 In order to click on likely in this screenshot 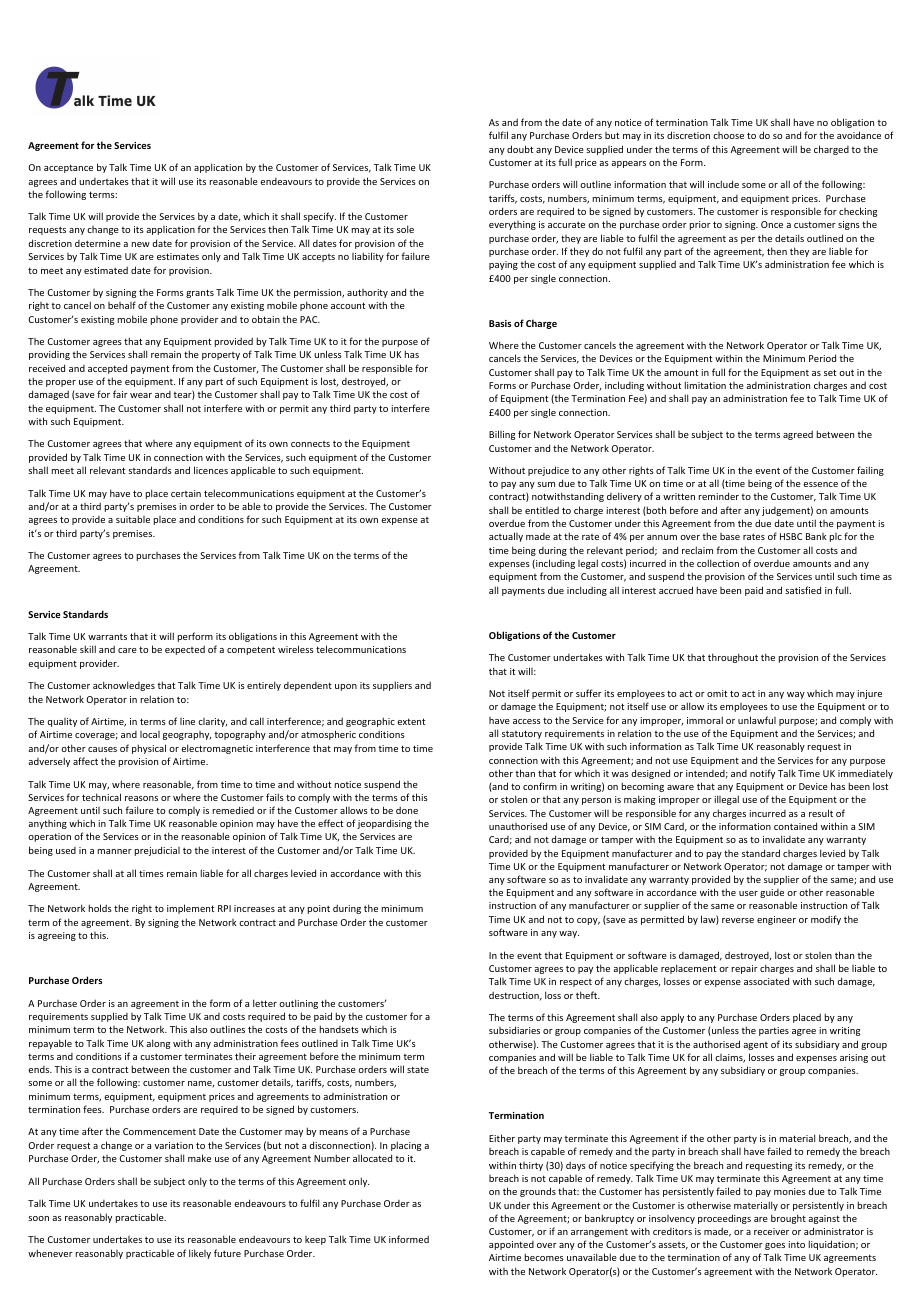, I will do `click(200, 1254)`.
